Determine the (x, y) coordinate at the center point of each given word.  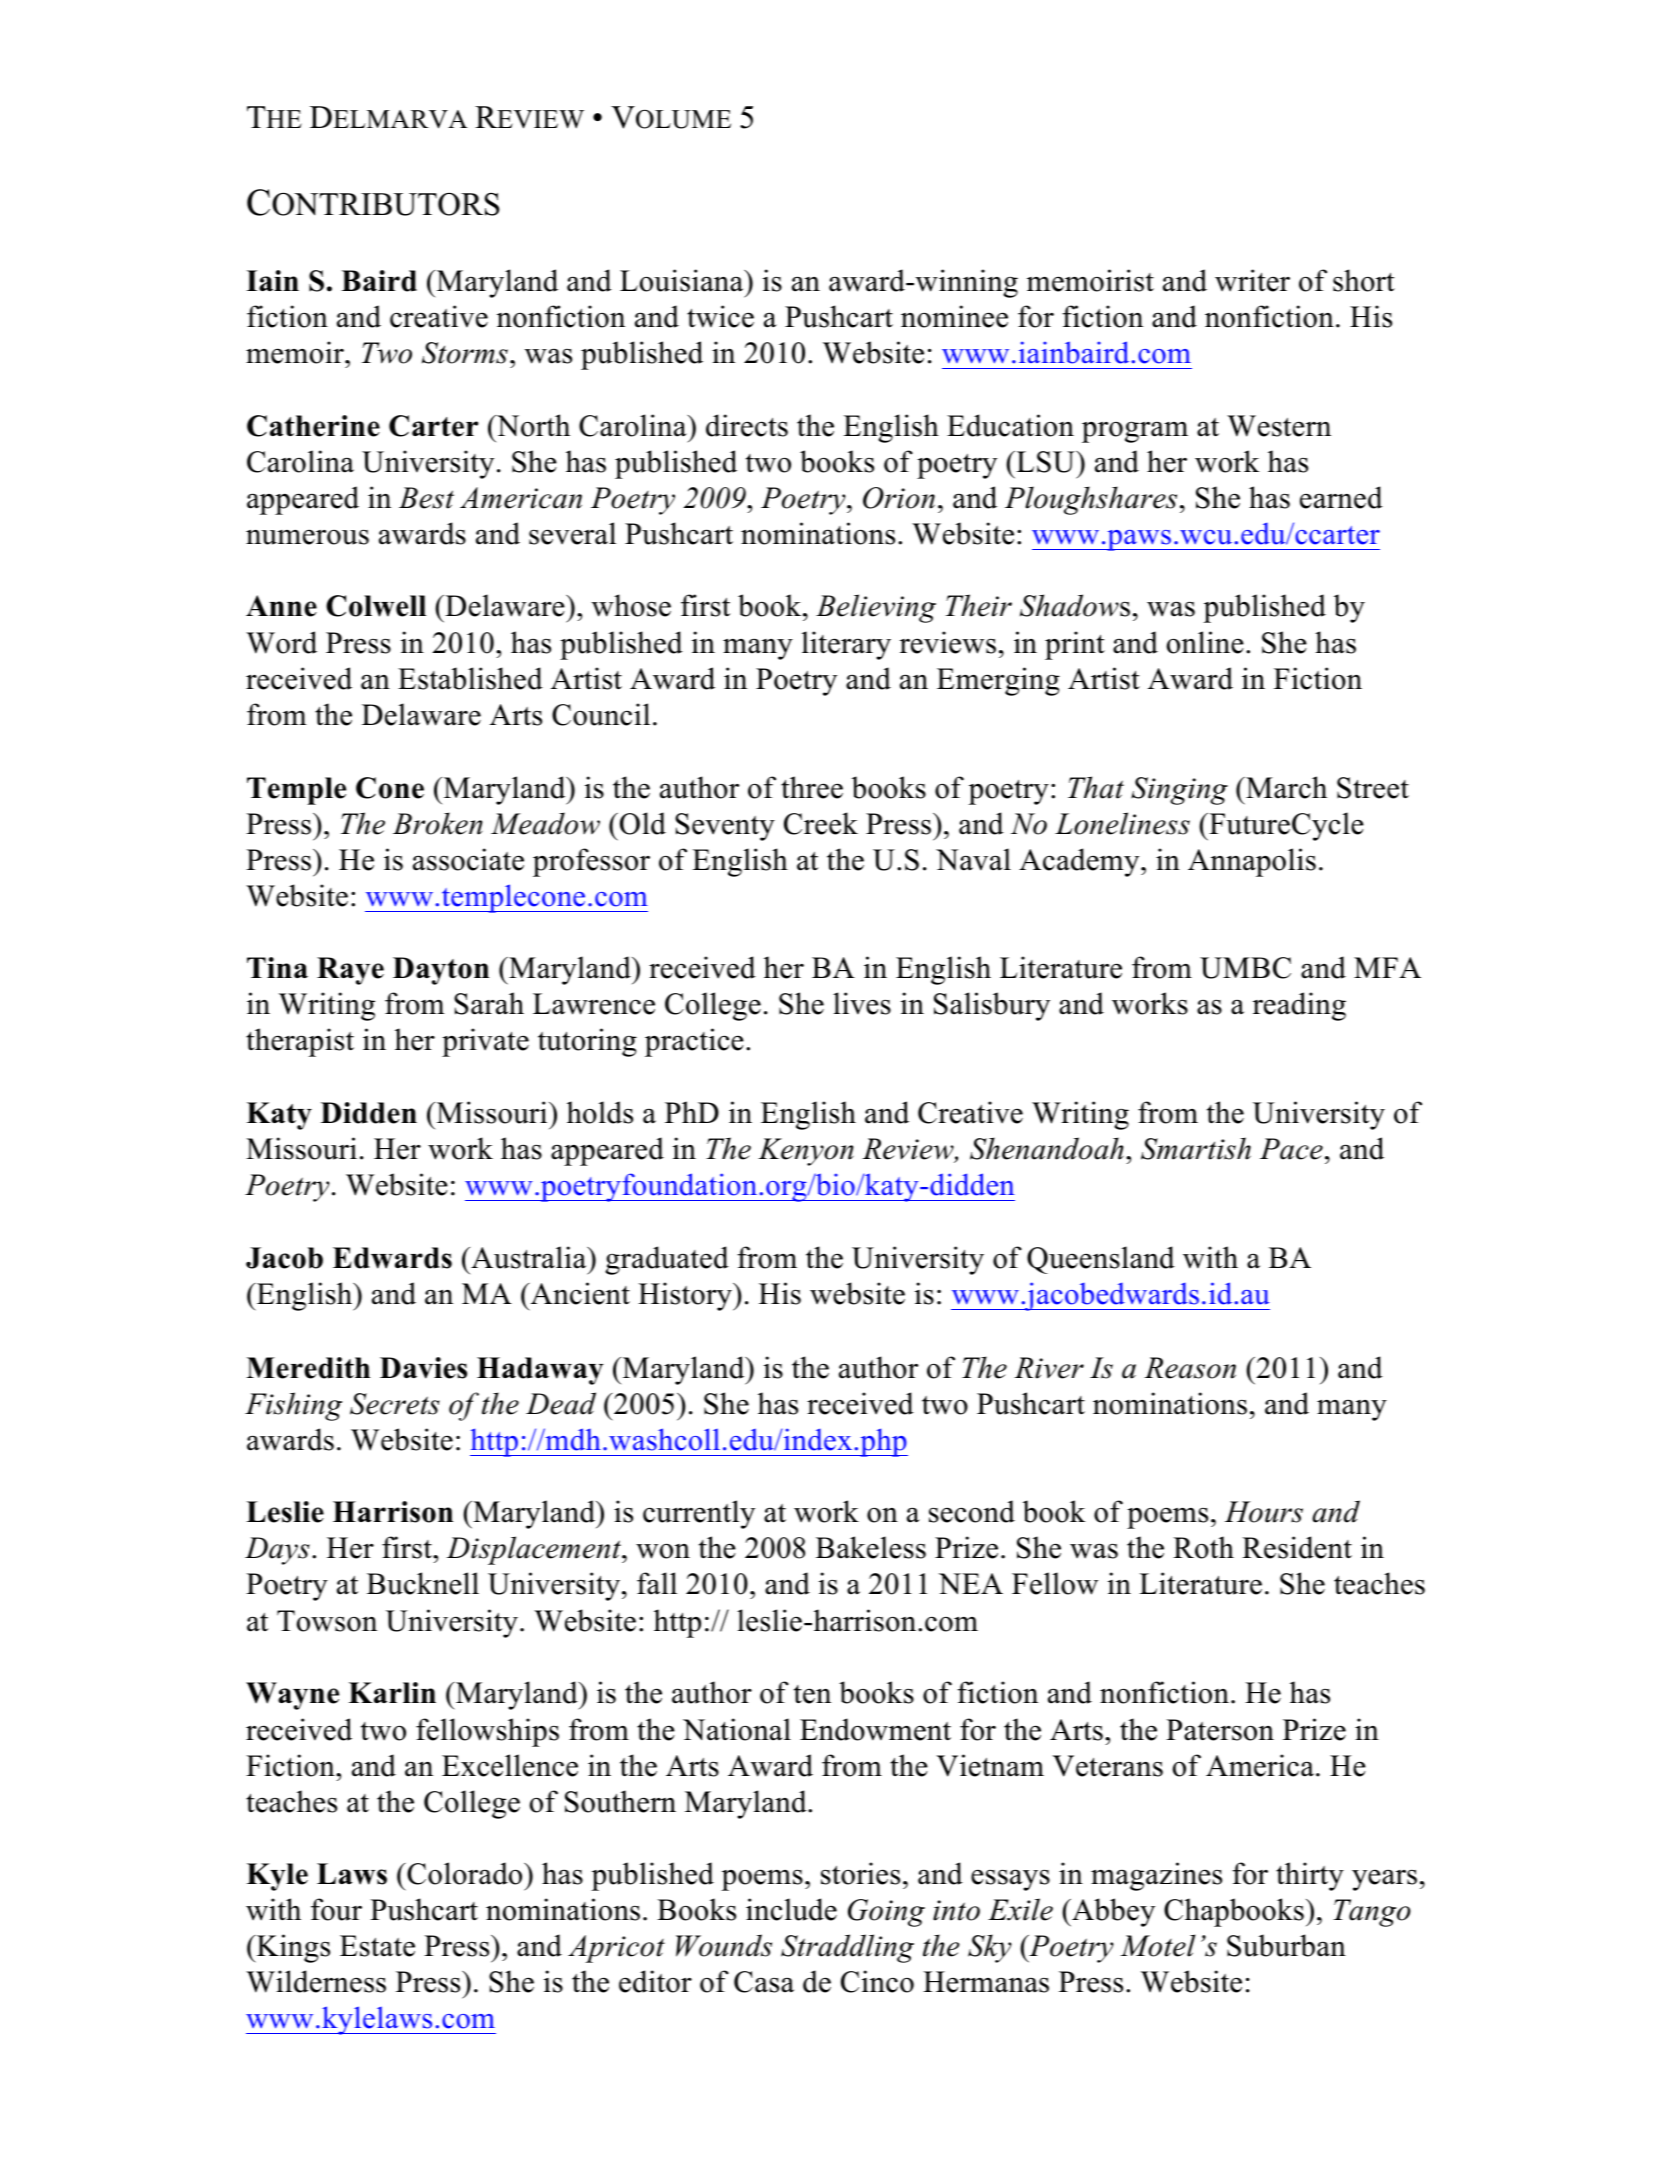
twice (720, 316)
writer (1252, 280)
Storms (465, 353)
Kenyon (806, 1152)
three (812, 787)
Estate (377, 1946)
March (1285, 787)
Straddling (847, 1948)
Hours (1264, 1512)
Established (470, 678)
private (485, 1042)
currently (699, 1514)
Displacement (535, 1550)
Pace (1291, 1149)
